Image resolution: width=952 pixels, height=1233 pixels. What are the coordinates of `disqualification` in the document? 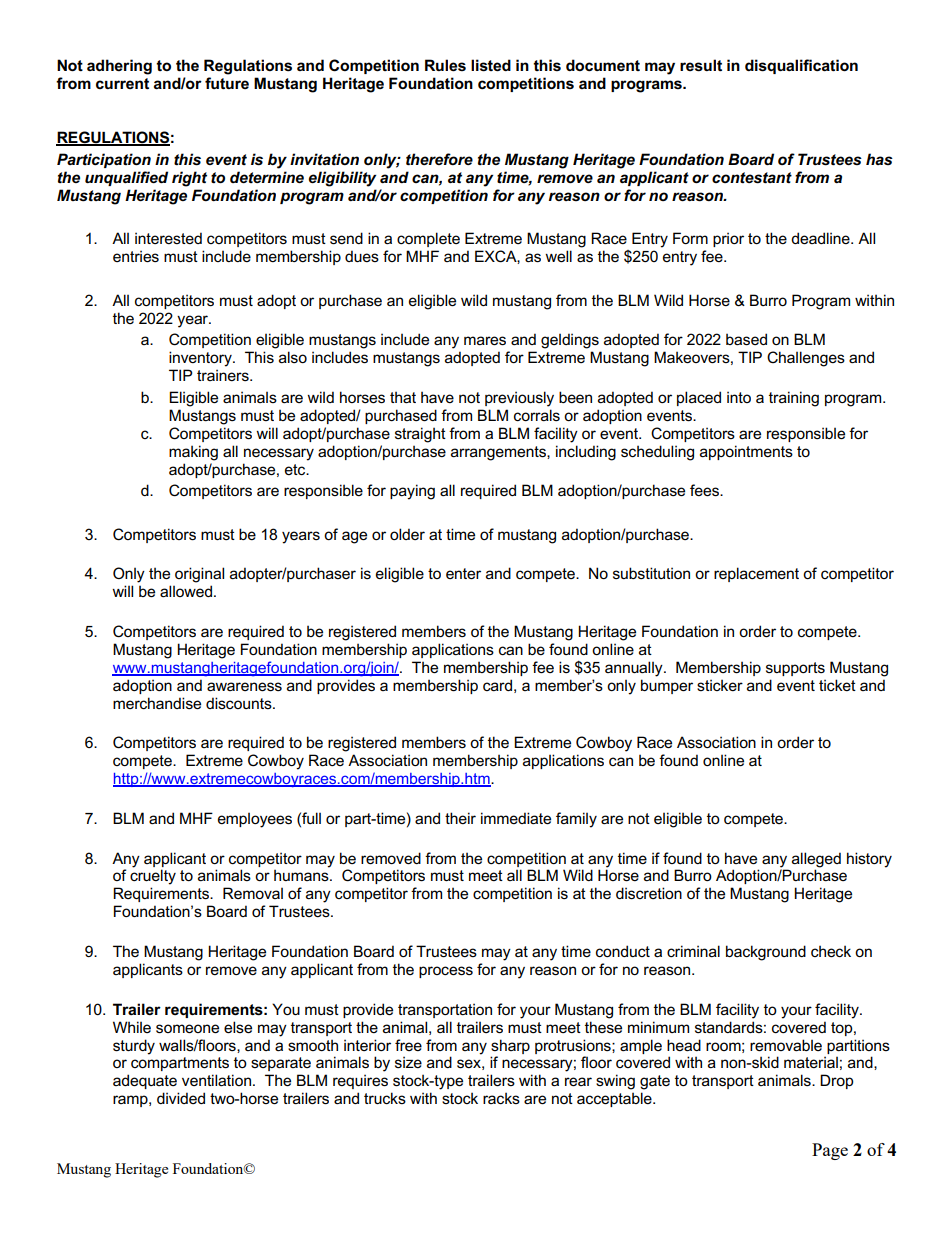 It's located at (801, 66).
